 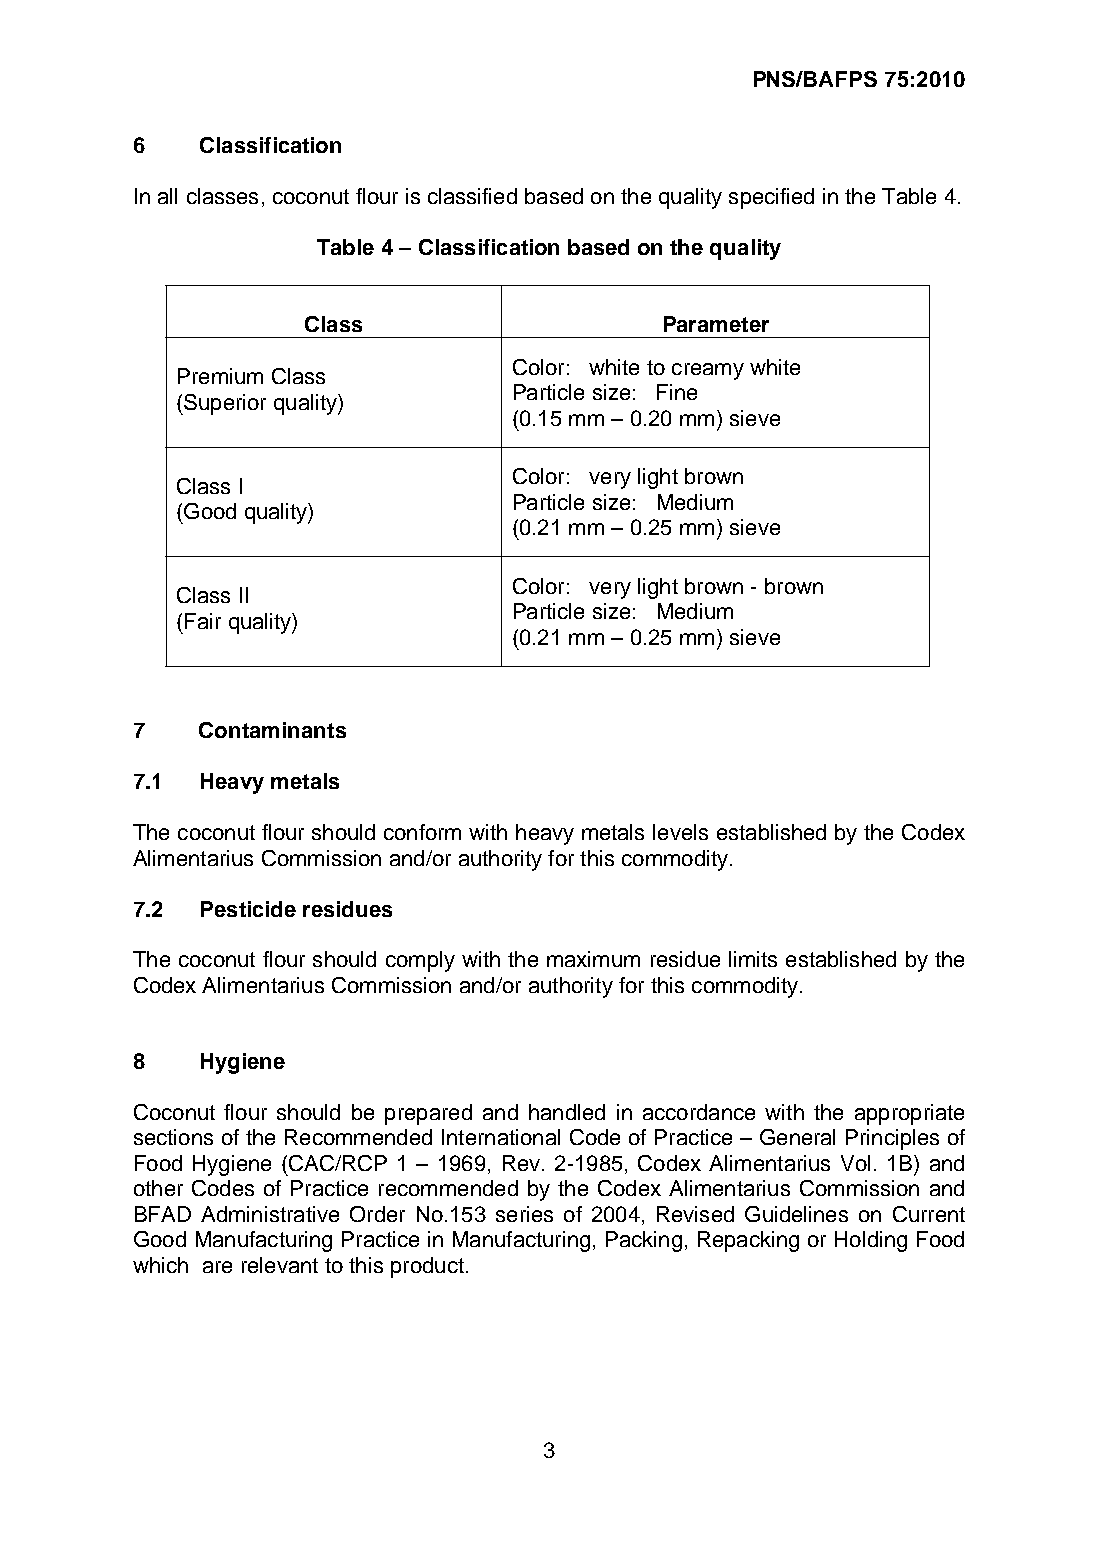 What do you see at coordinates (753, 959) in the screenshot?
I see `limits` at bounding box center [753, 959].
